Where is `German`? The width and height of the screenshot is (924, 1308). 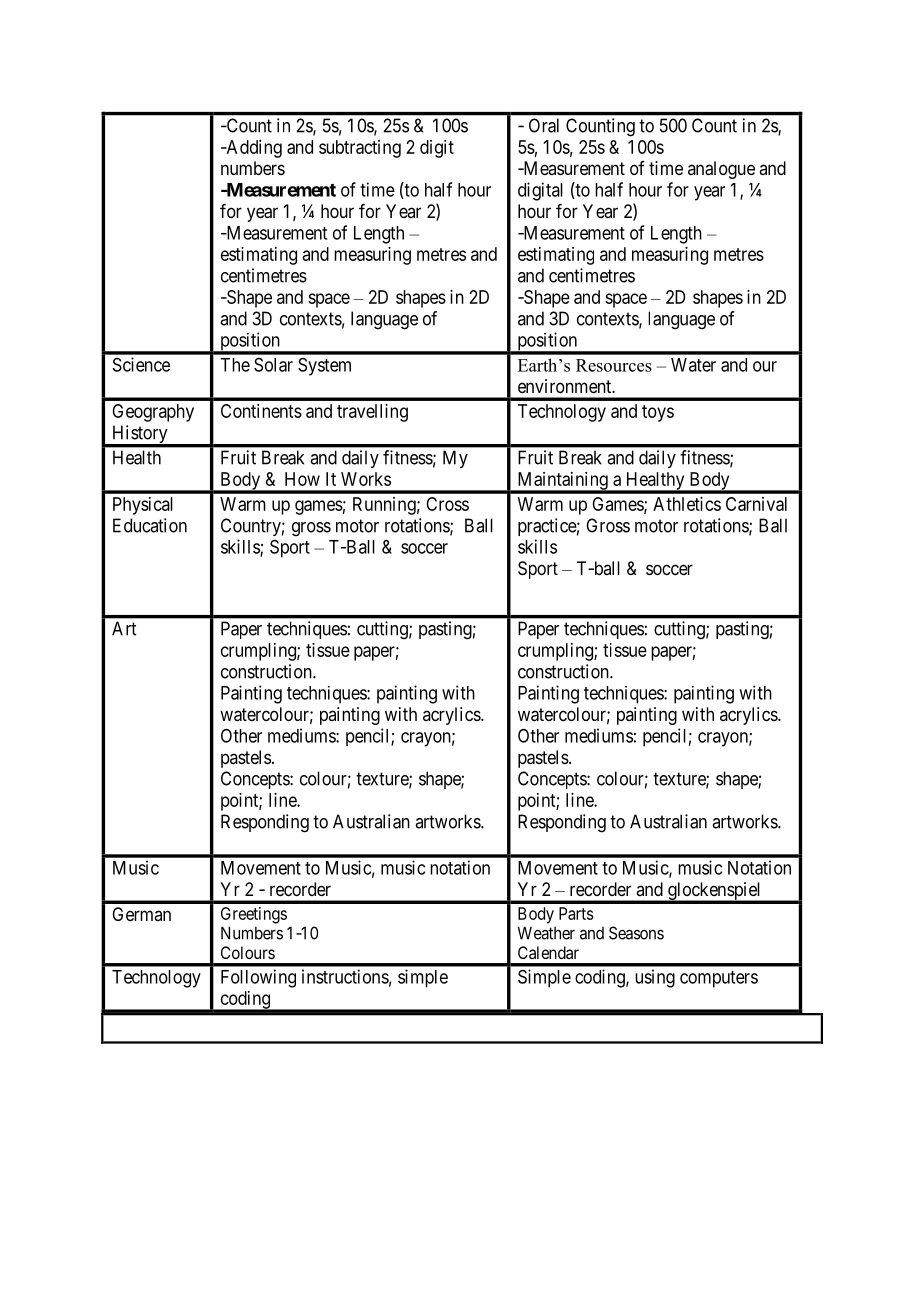
German is located at coordinates (141, 914).
